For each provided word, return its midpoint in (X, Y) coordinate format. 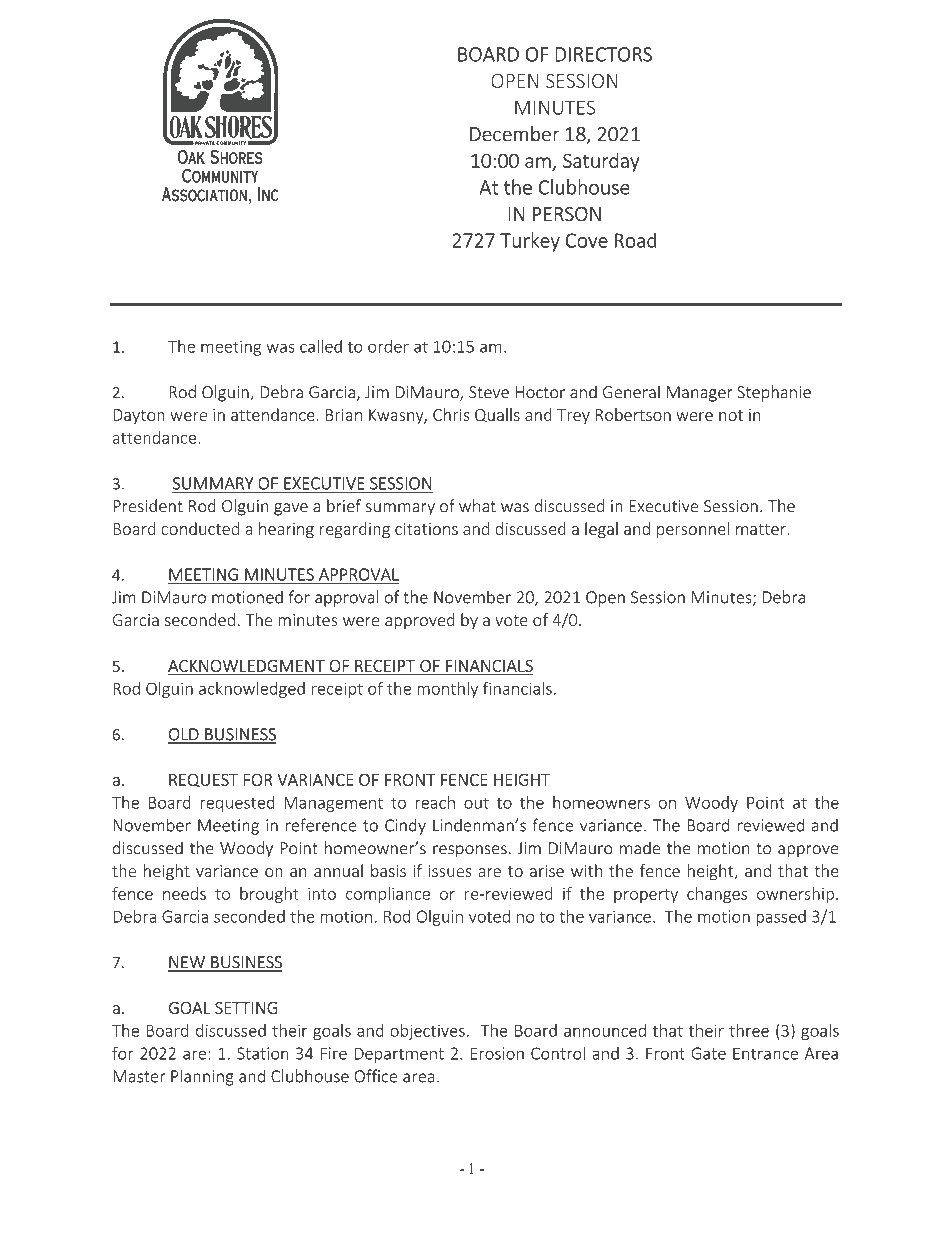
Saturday (601, 162)
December (515, 134)
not (731, 415)
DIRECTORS (603, 54)
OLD (184, 735)
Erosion (497, 1053)
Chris (451, 414)
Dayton (139, 416)
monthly (447, 690)
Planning (202, 1077)
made (640, 848)
